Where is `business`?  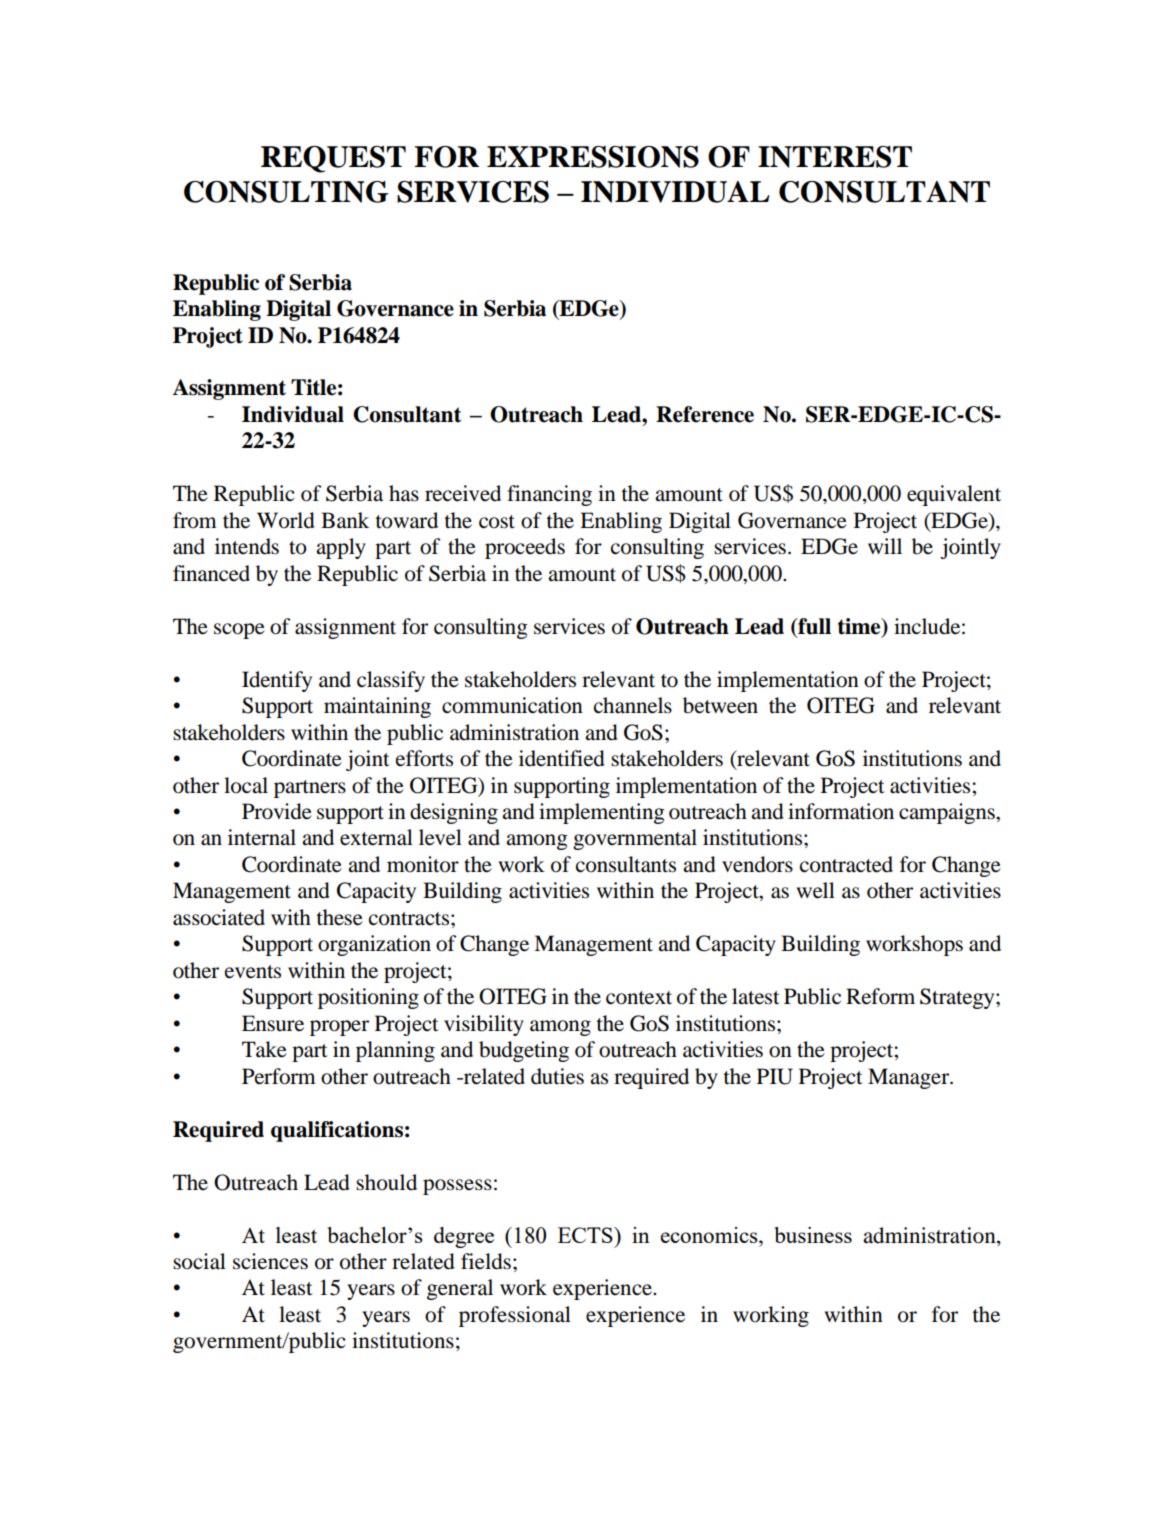 business is located at coordinates (813, 1235).
